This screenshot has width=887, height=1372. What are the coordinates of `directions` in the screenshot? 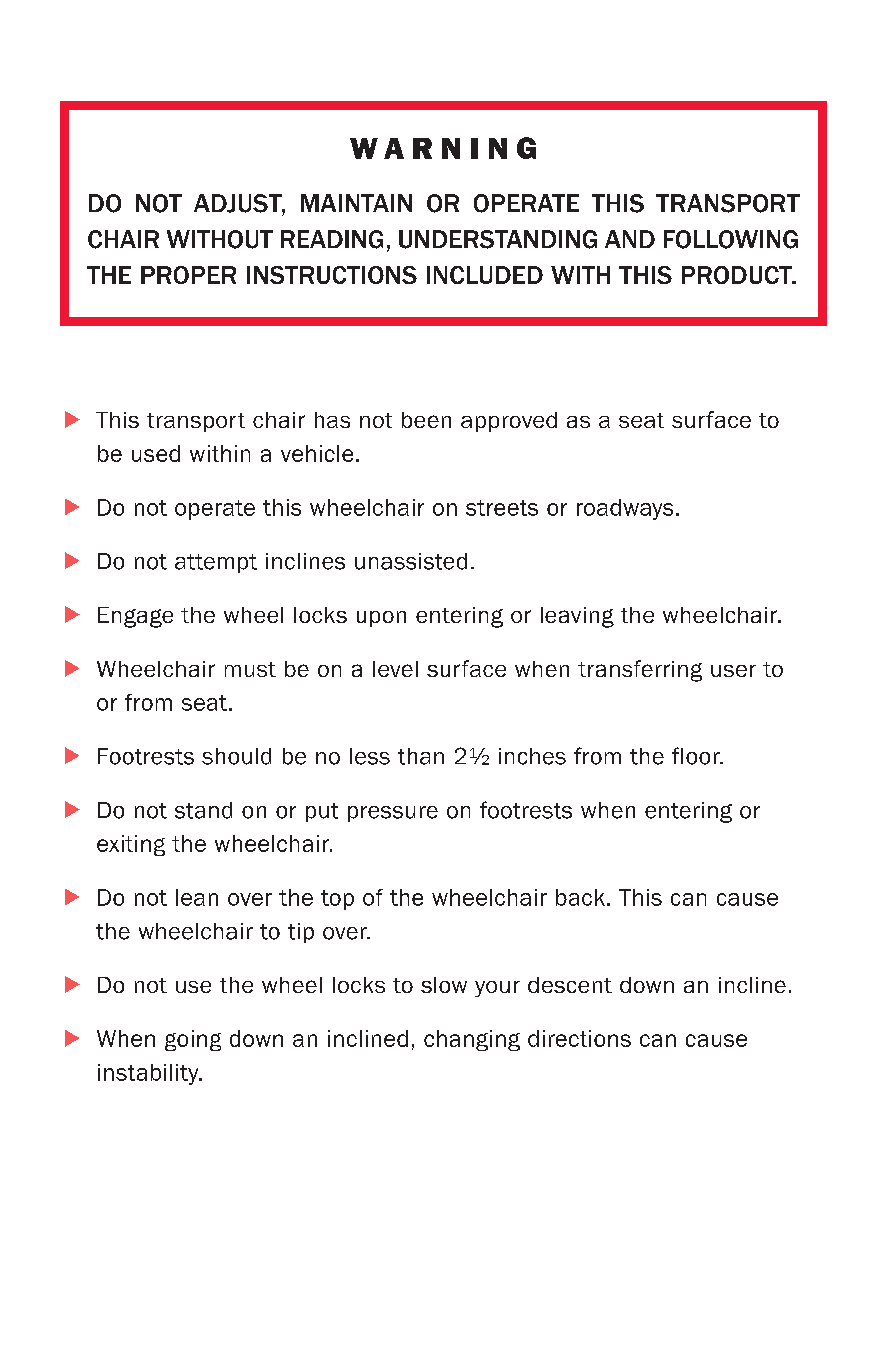 It's located at (579, 1038).
